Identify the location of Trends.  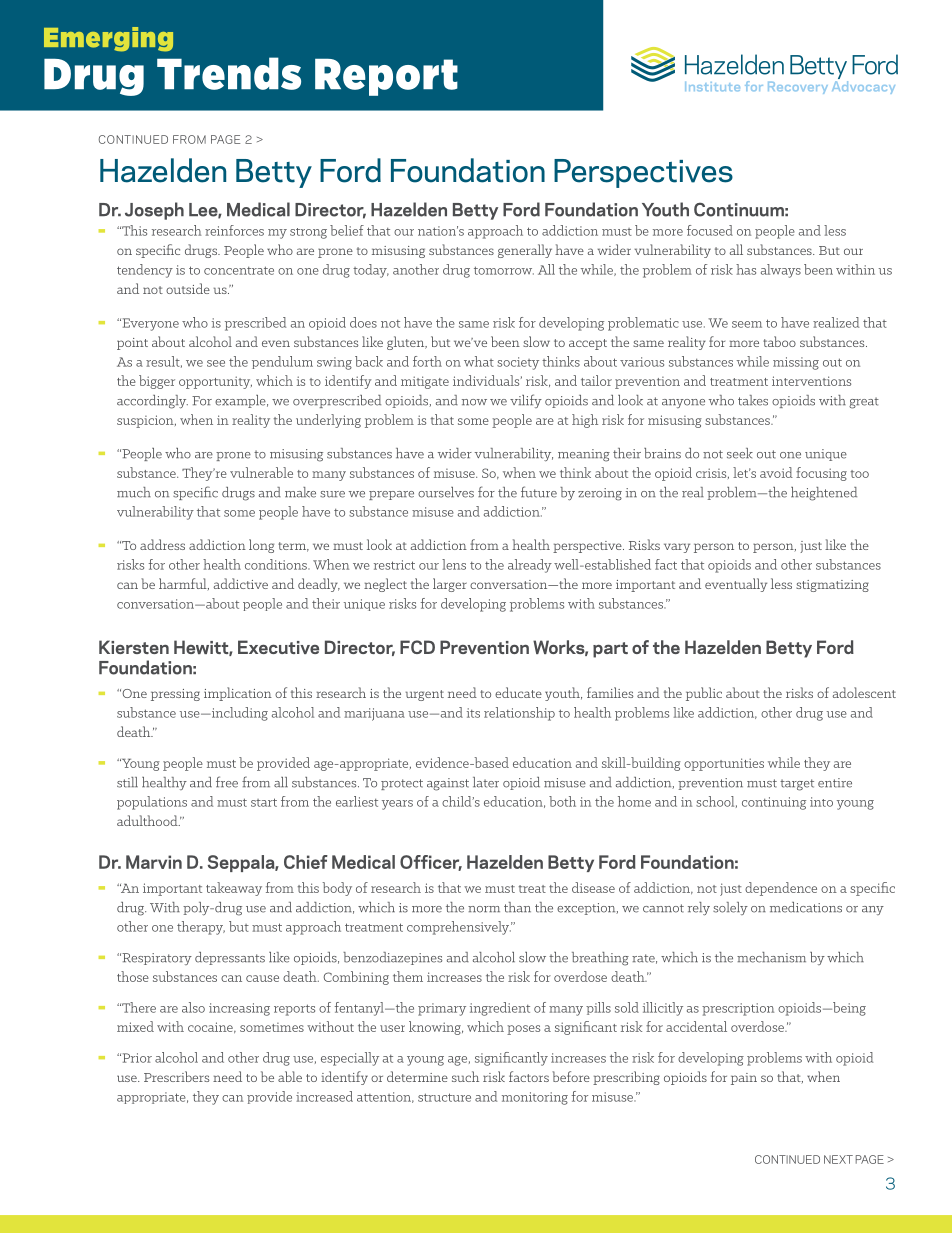
(229, 73).
